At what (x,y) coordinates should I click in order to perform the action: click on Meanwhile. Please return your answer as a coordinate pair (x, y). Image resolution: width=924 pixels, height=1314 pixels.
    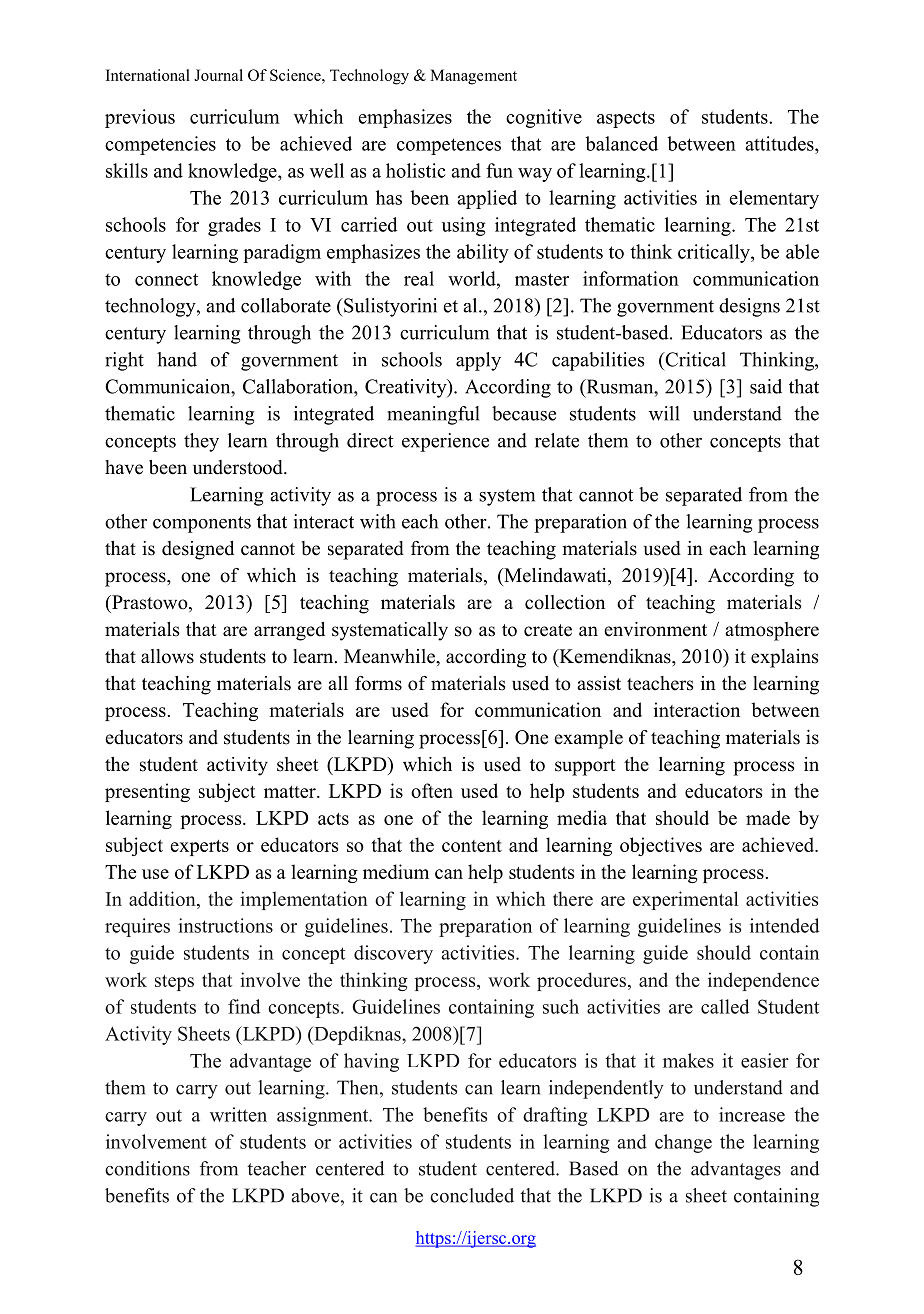
    Looking at the image, I should click on (390, 656).
